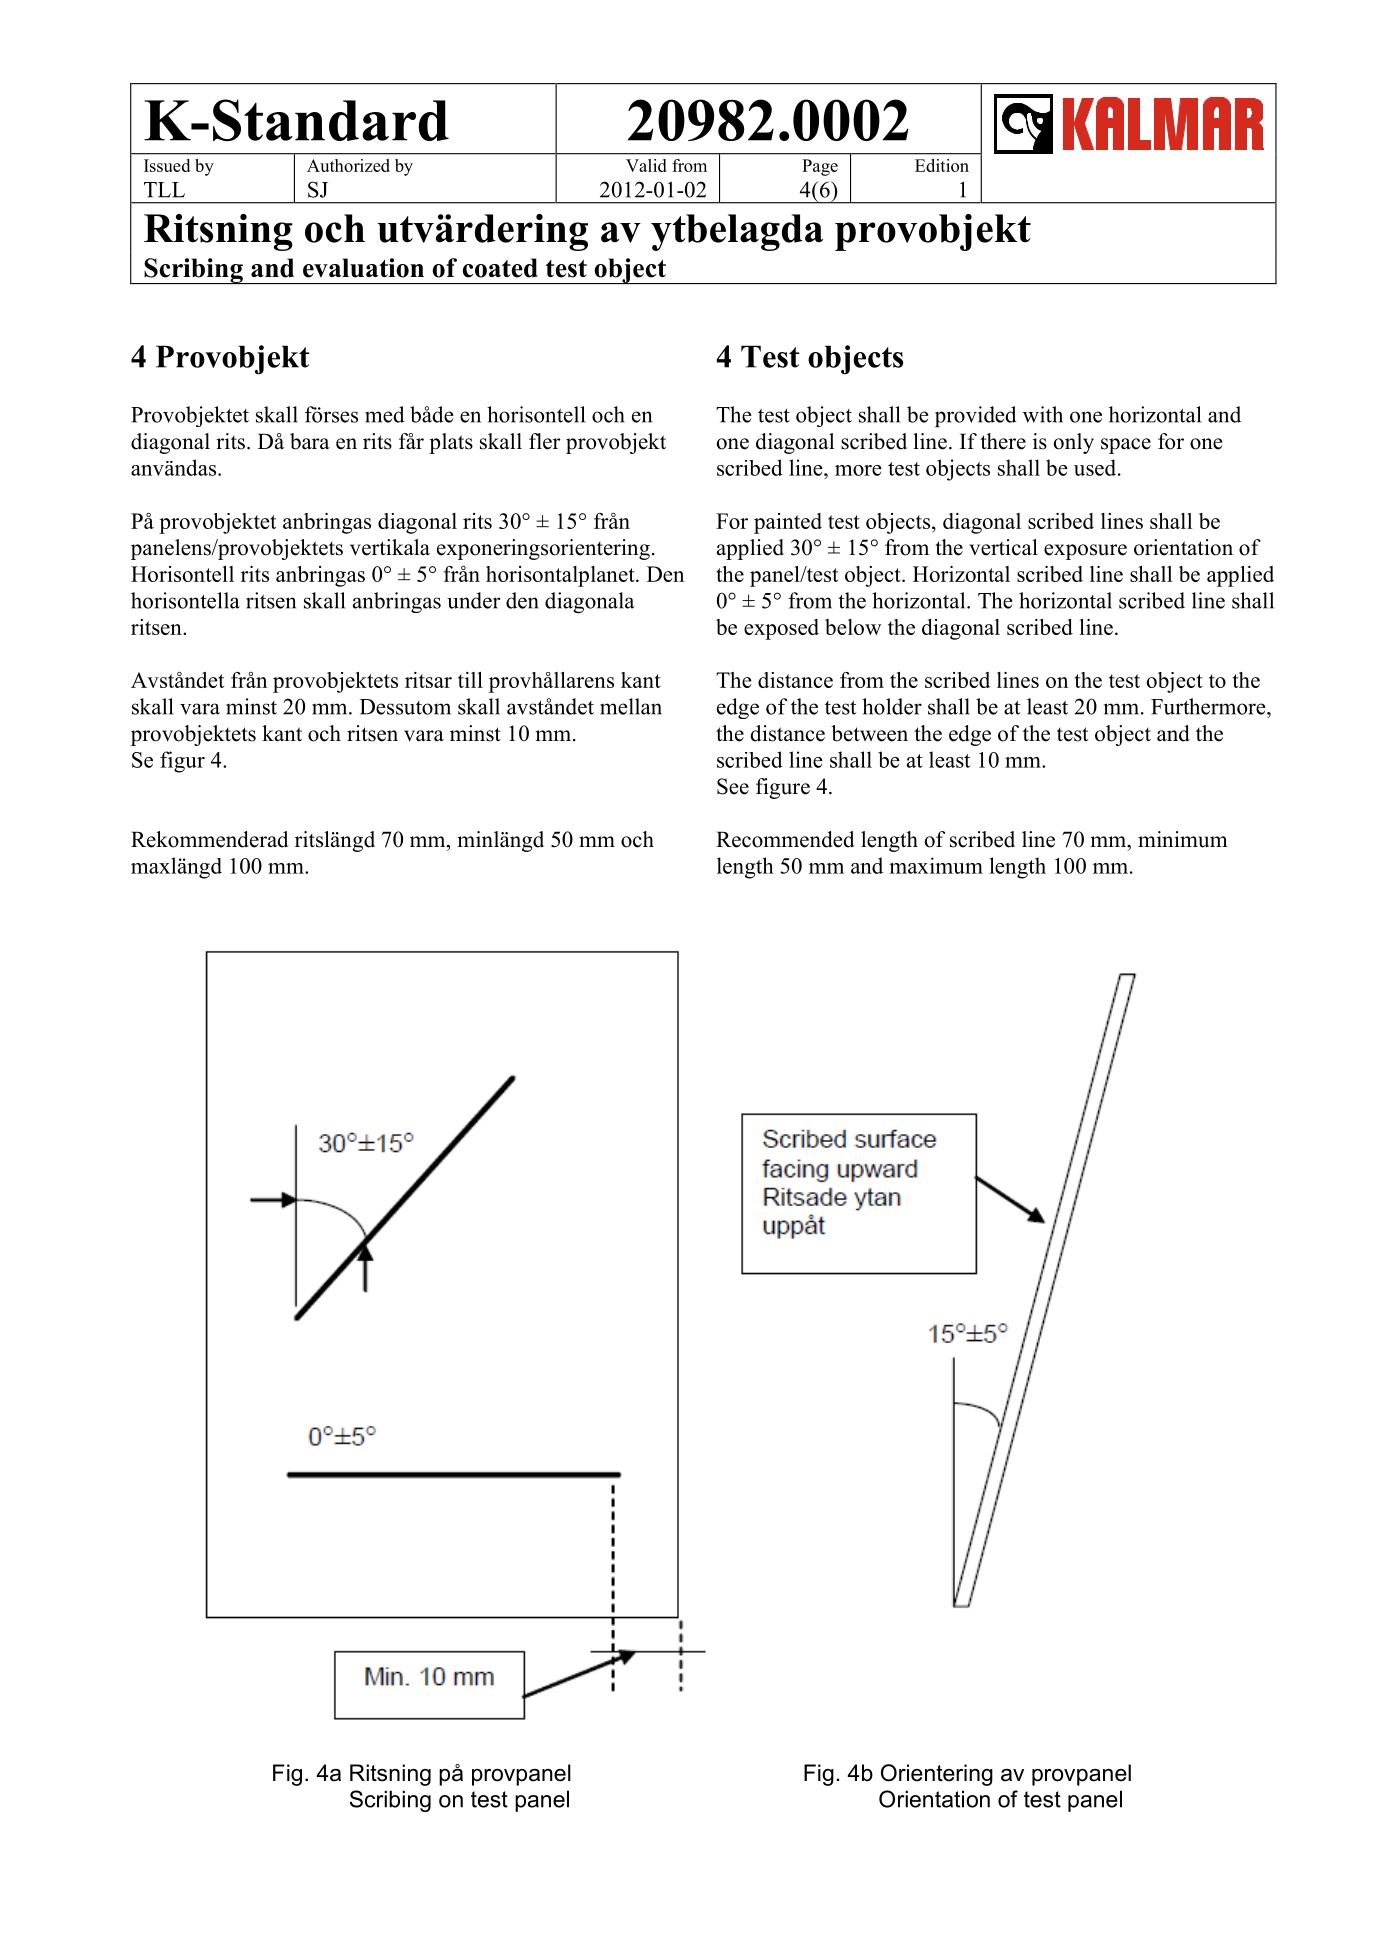 The height and width of the document is (1943, 1374). What do you see at coordinates (781, 629) in the document?
I see `exposed` at bounding box center [781, 629].
